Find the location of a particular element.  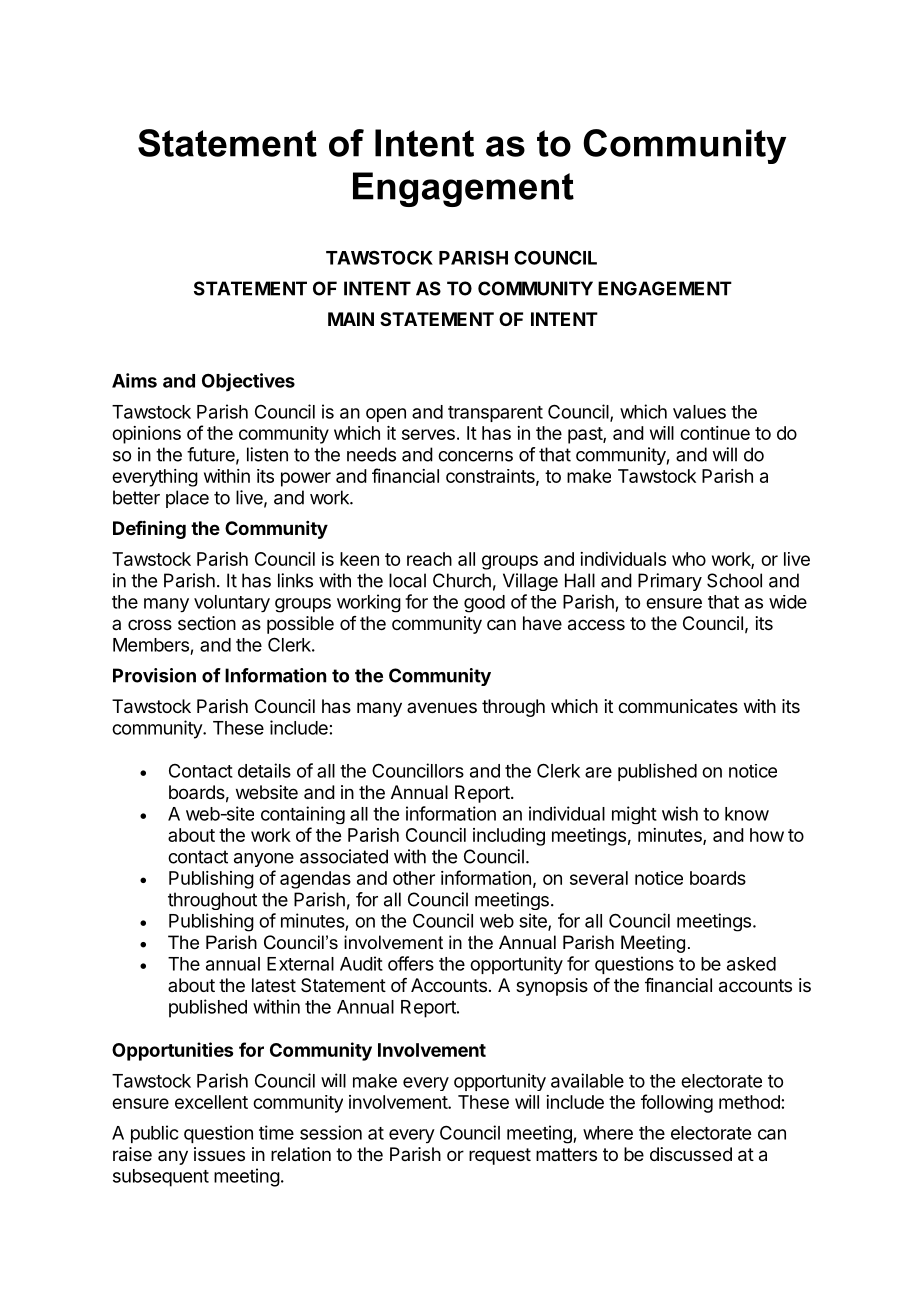

anyone is located at coordinates (264, 860).
